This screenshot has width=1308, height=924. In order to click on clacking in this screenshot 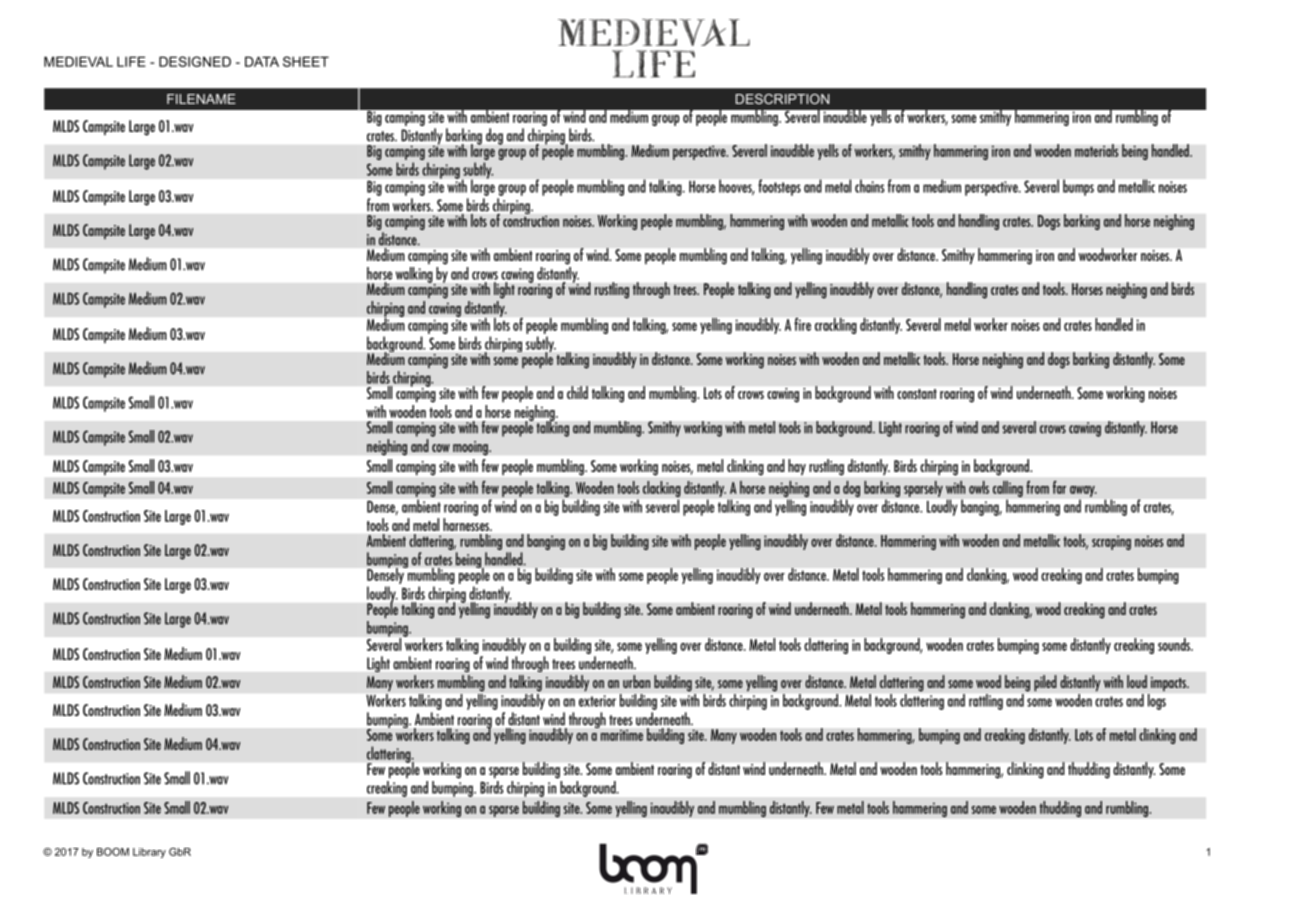, I will do `click(662, 490)`.
